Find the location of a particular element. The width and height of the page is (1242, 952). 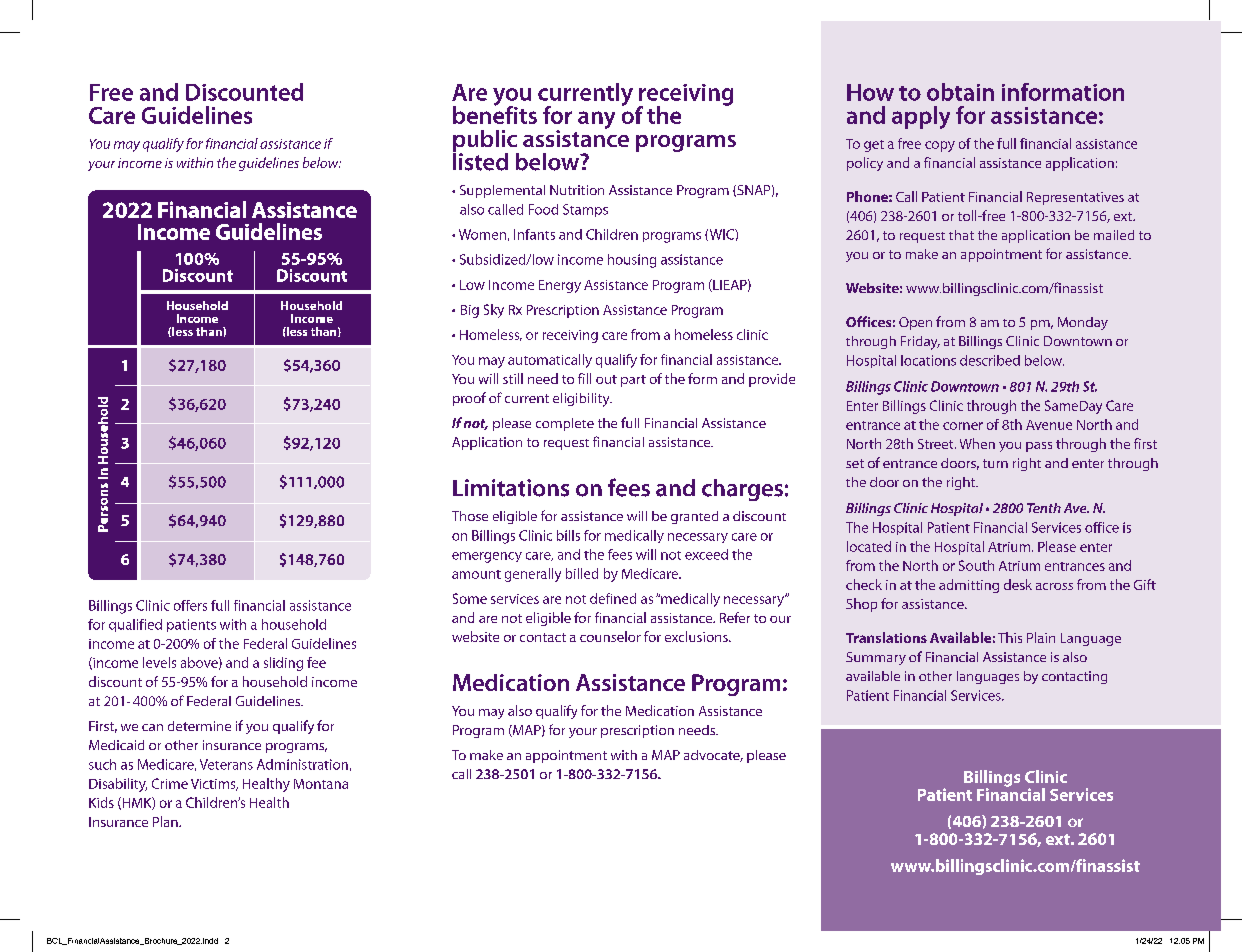

Monday is located at coordinates (1083, 323).
